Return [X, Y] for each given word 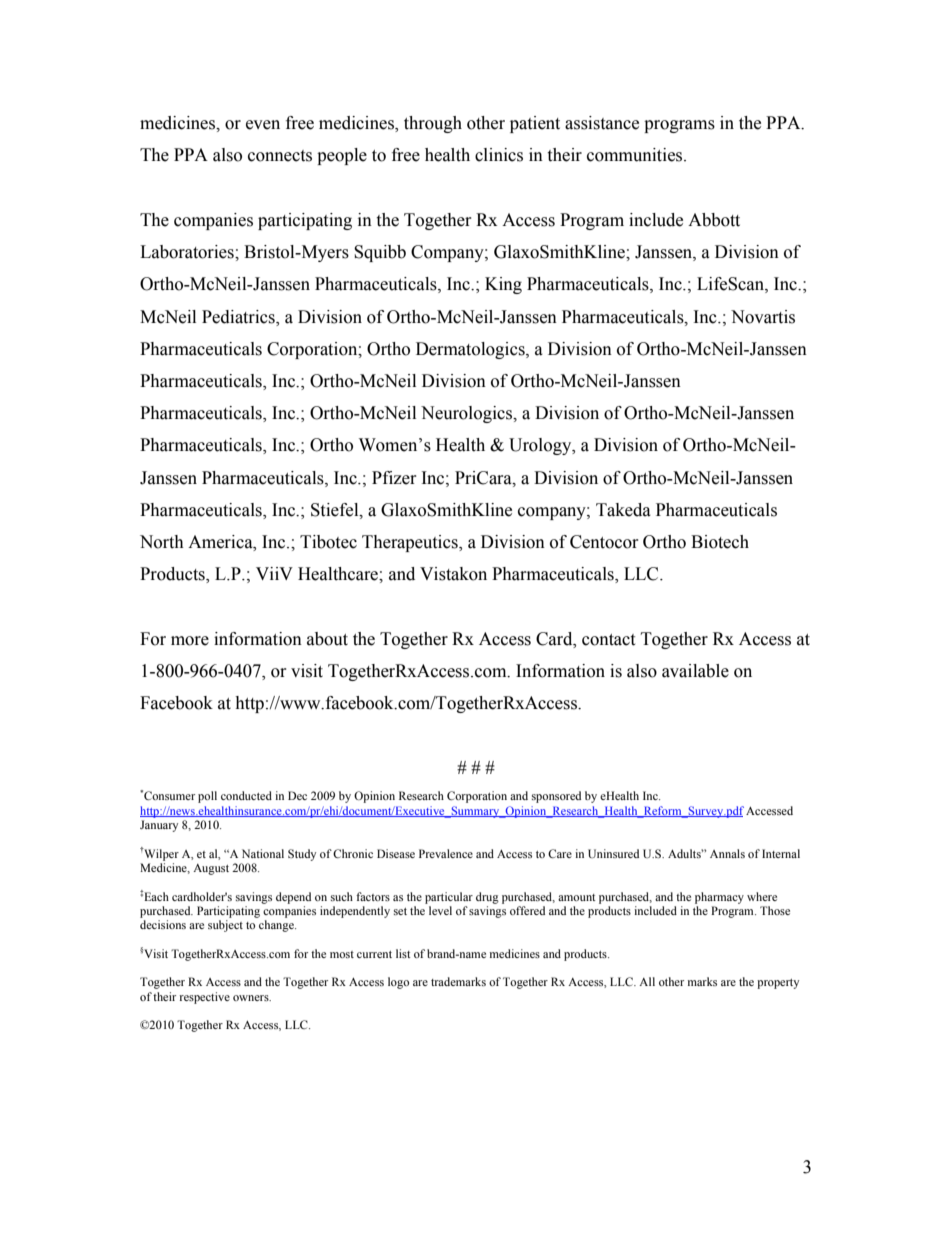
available [695, 671]
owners [252, 998]
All [647, 981]
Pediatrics [239, 317]
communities [636, 155]
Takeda [623, 510]
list [403, 953]
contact [608, 640]
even [263, 125]
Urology [541, 446]
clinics [499, 155]
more [190, 641]
